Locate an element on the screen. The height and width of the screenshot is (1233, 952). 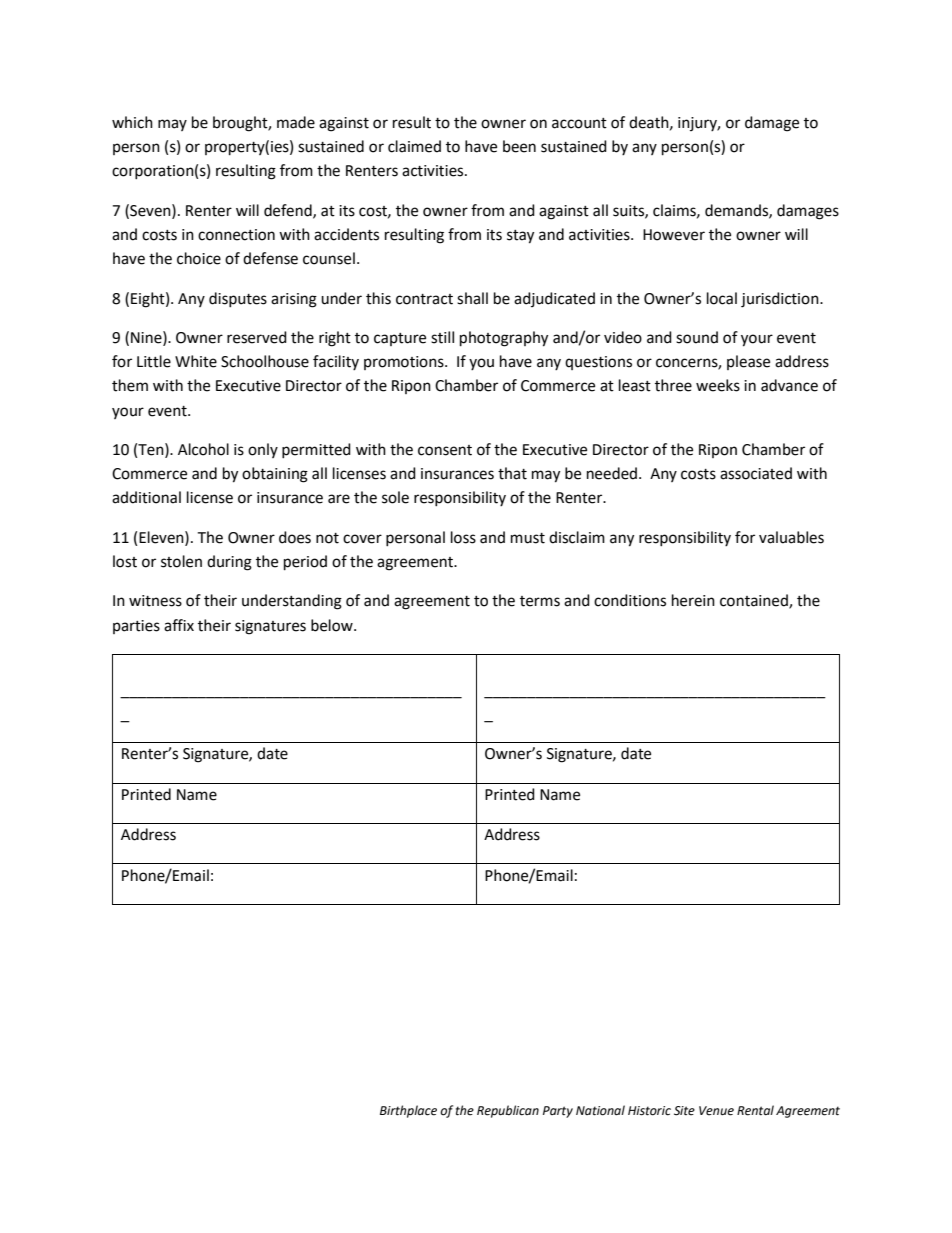
Birthplace is located at coordinates (408, 1111).
